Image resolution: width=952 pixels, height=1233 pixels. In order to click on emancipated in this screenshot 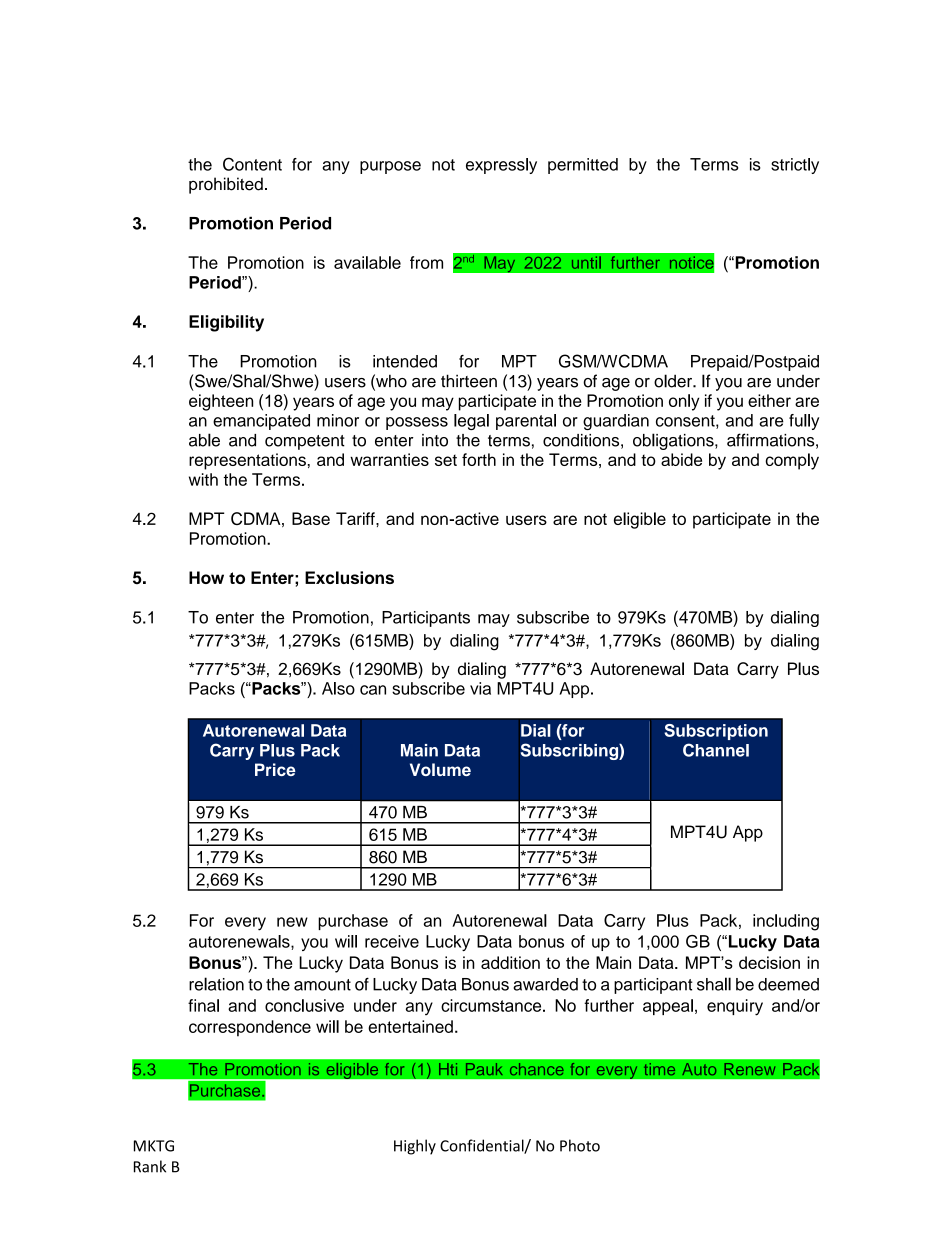, I will do `click(261, 422)`.
